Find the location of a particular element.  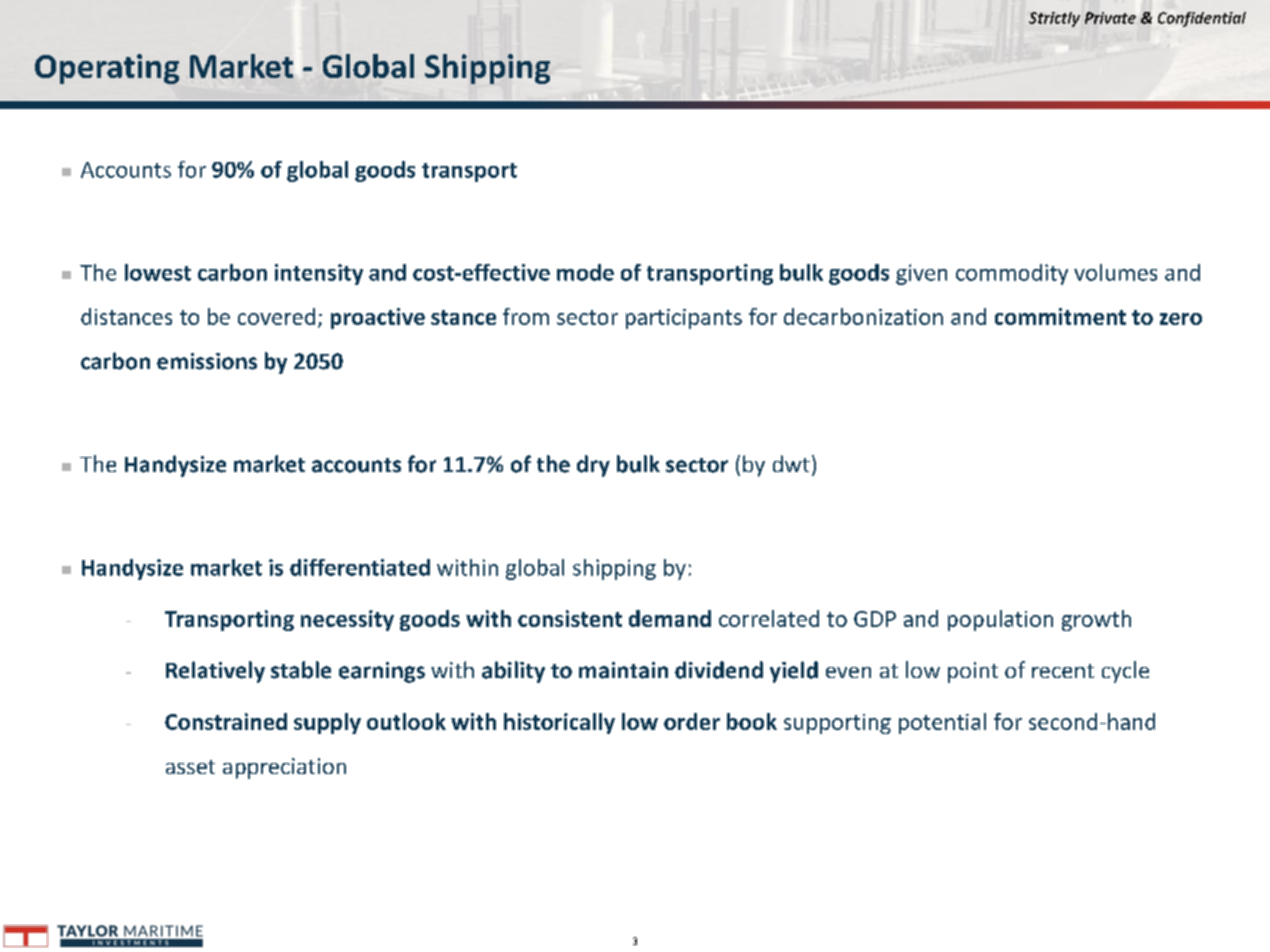

order is located at coordinates (692, 721).
